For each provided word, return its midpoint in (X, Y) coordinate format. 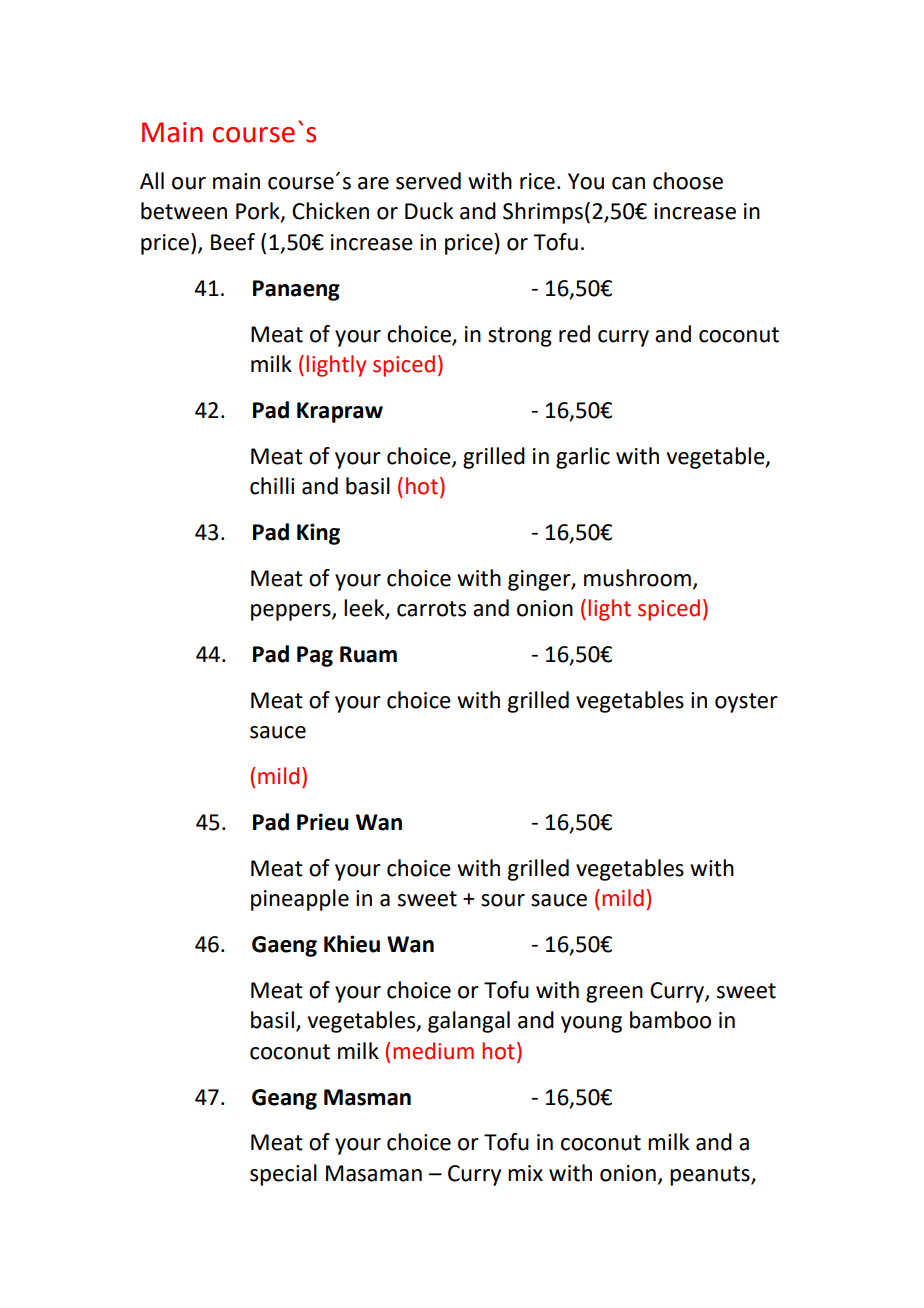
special (283, 1175)
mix (525, 1173)
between (184, 211)
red (574, 334)
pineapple (300, 900)
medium (433, 1051)
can (628, 183)
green (614, 994)
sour (503, 900)
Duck (429, 211)
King (318, 534)
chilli (272, 486)
